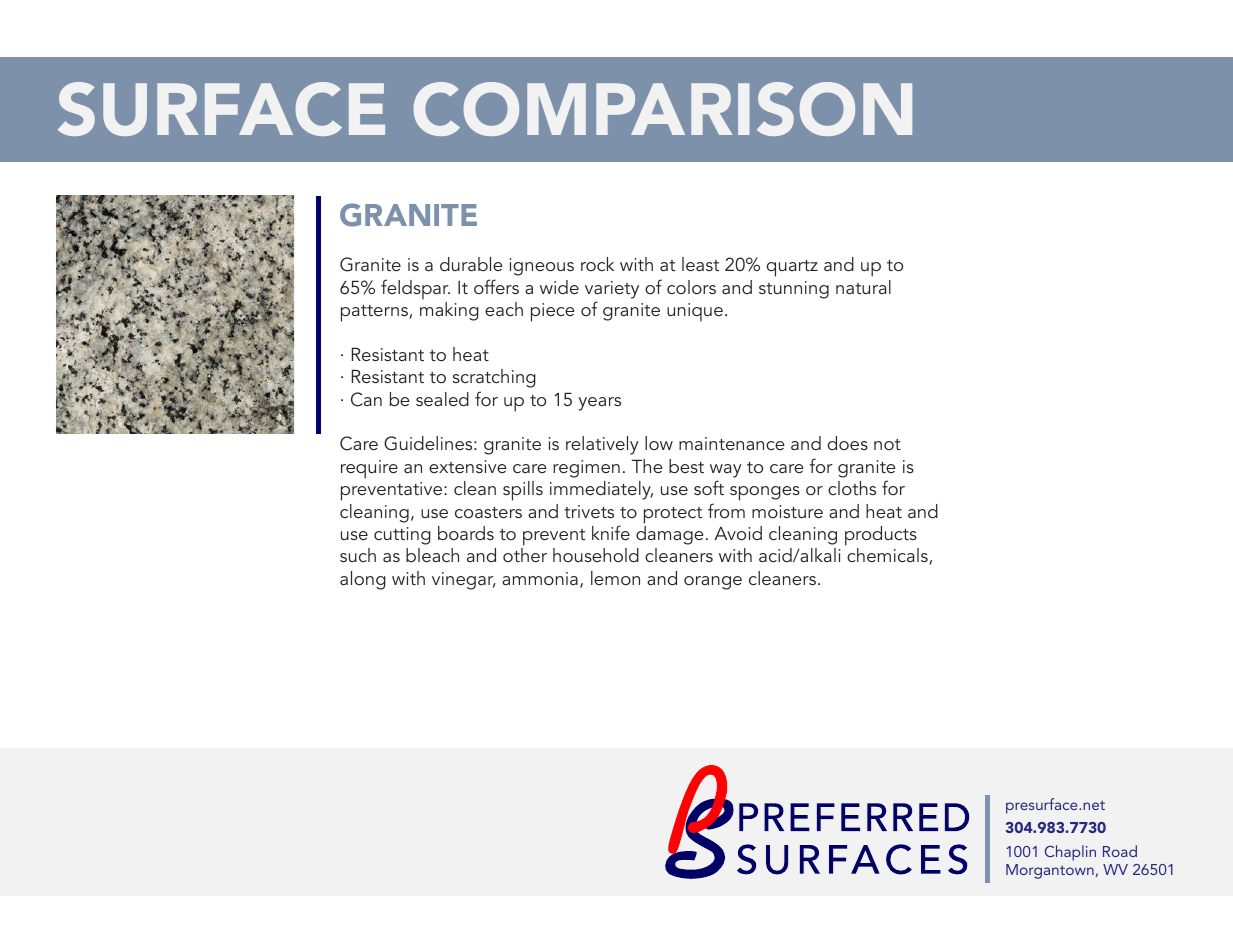 Image resolution: width=1233 pixels, height=952 pixels. What do you see at coordinates (888, 556) in the page?
I see `chemicals` at bounding box center [888, 556].
